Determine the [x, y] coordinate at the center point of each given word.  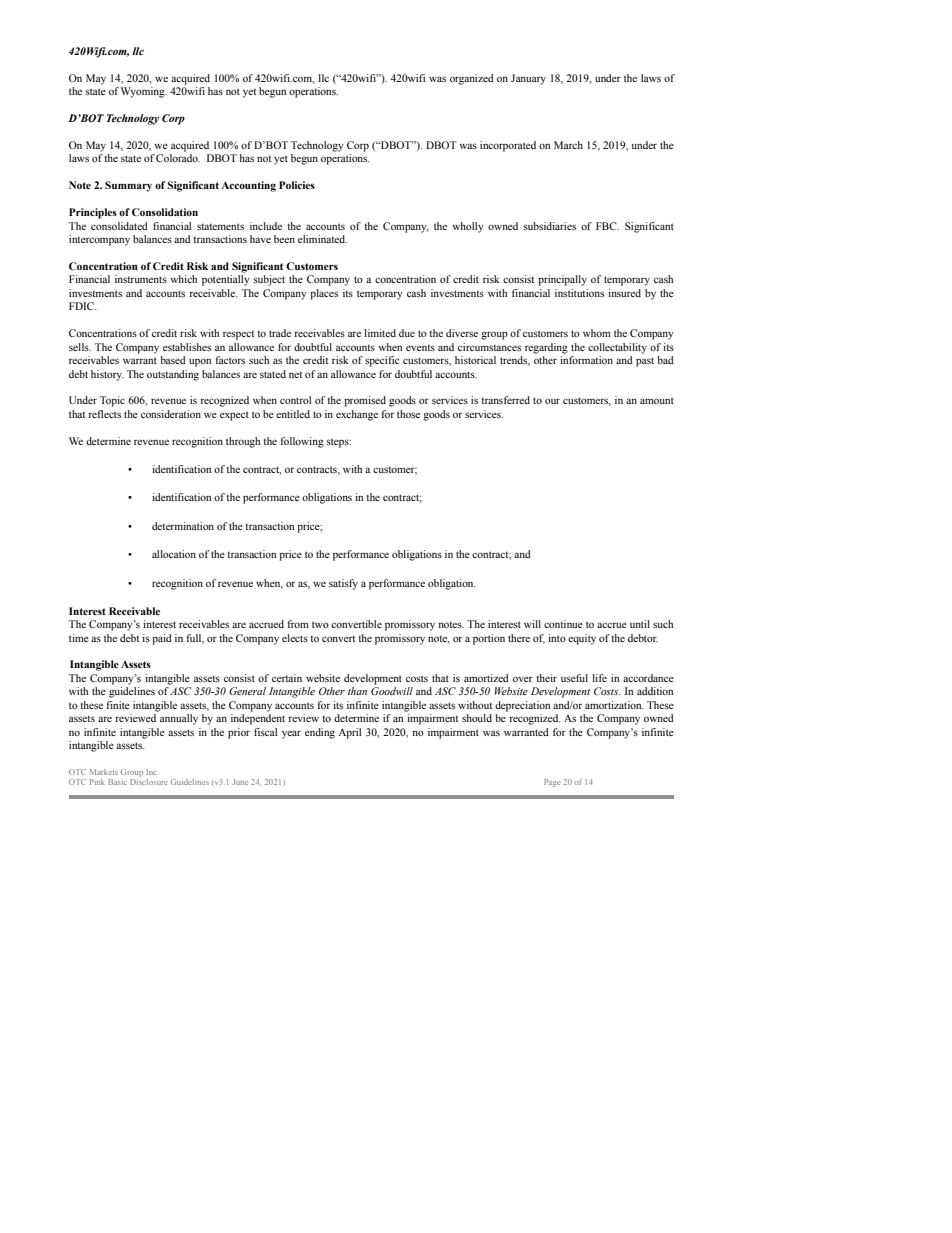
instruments [141, 279]
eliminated [322, 239]
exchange [357, 415]
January [528, 79]
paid [162, 639]
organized [472, 79]
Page [552, 783]
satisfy [343, 584]
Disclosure [149, 780]
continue [563, 624]
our [552, 401]
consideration [171, 414]
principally [562, 280]
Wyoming [144, 92]
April [349, 733]
